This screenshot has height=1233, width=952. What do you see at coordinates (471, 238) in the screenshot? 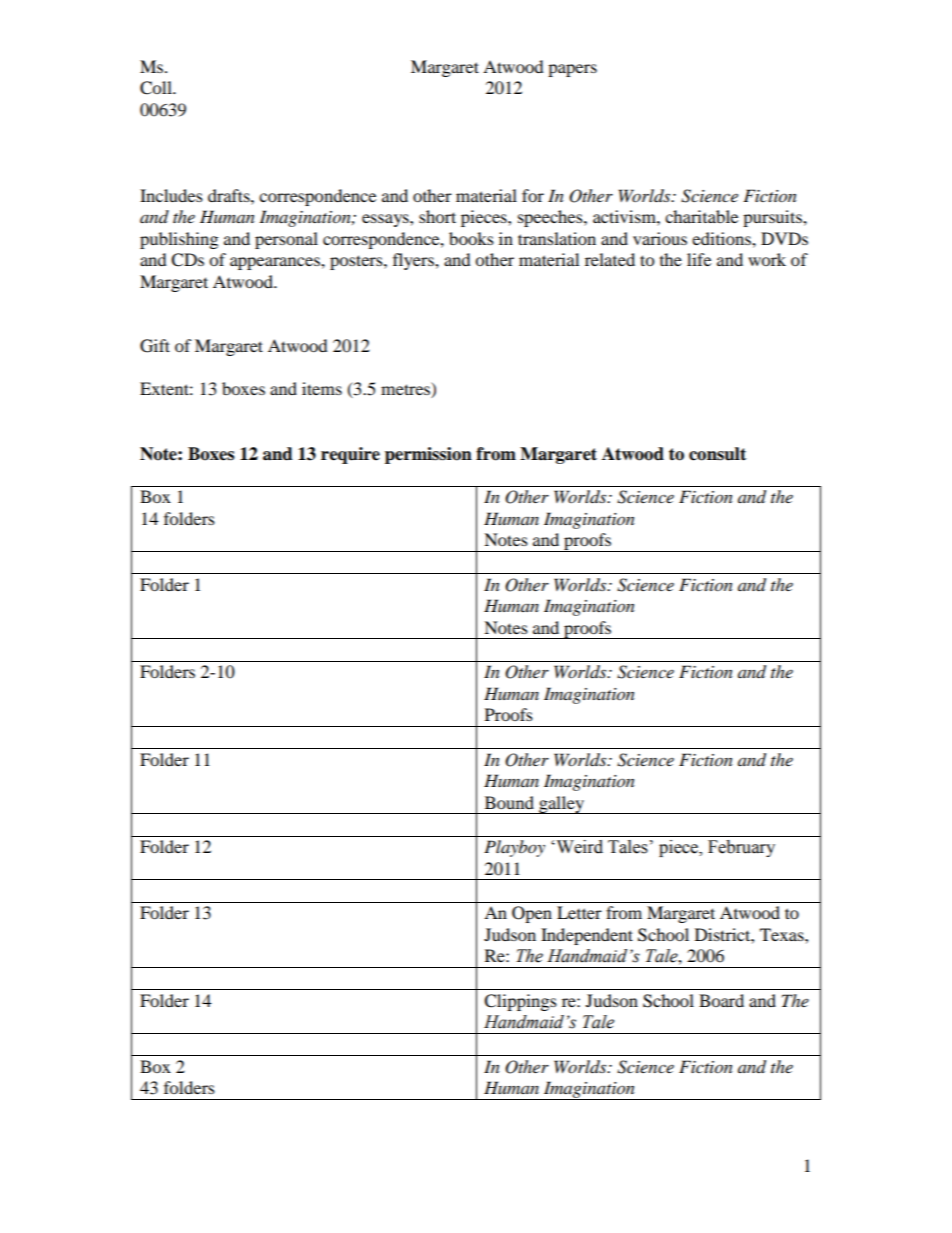
I see `books` at bounding box center [471, 238].
